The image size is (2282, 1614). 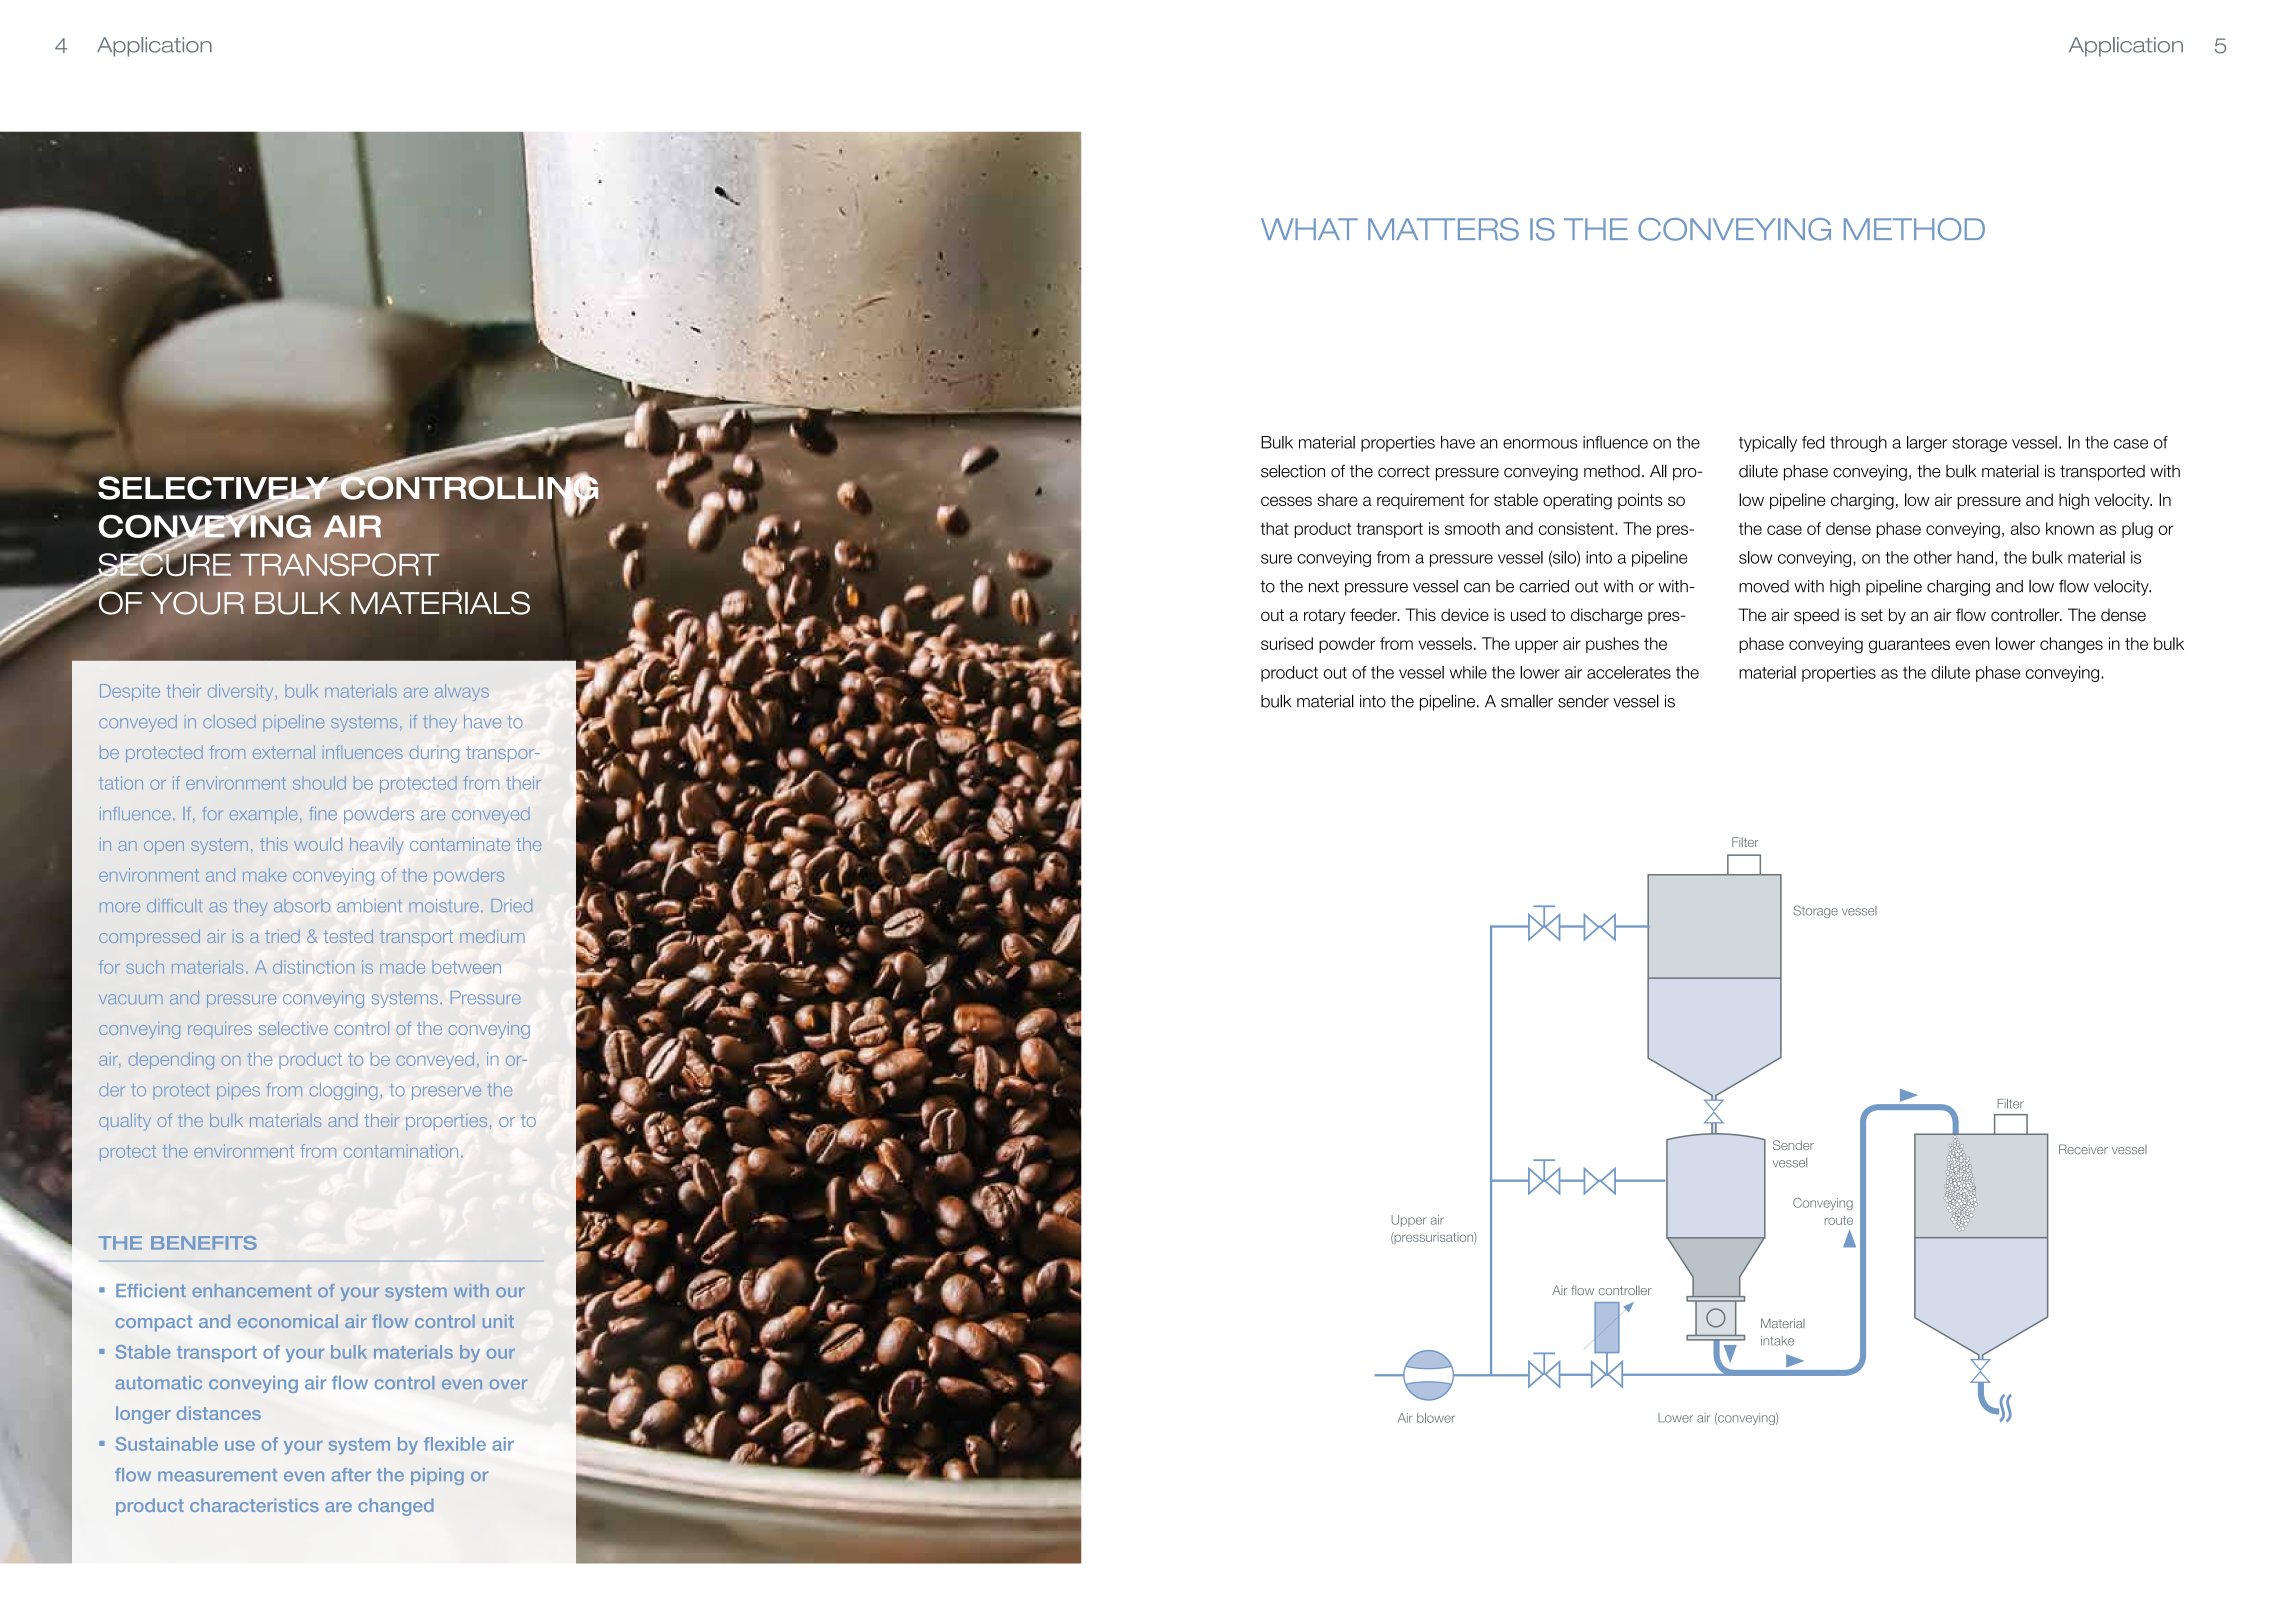 What do you see at coordinates (351, 1475) in the screenshot?
I see `after` at bounding box center [351, 1475].
